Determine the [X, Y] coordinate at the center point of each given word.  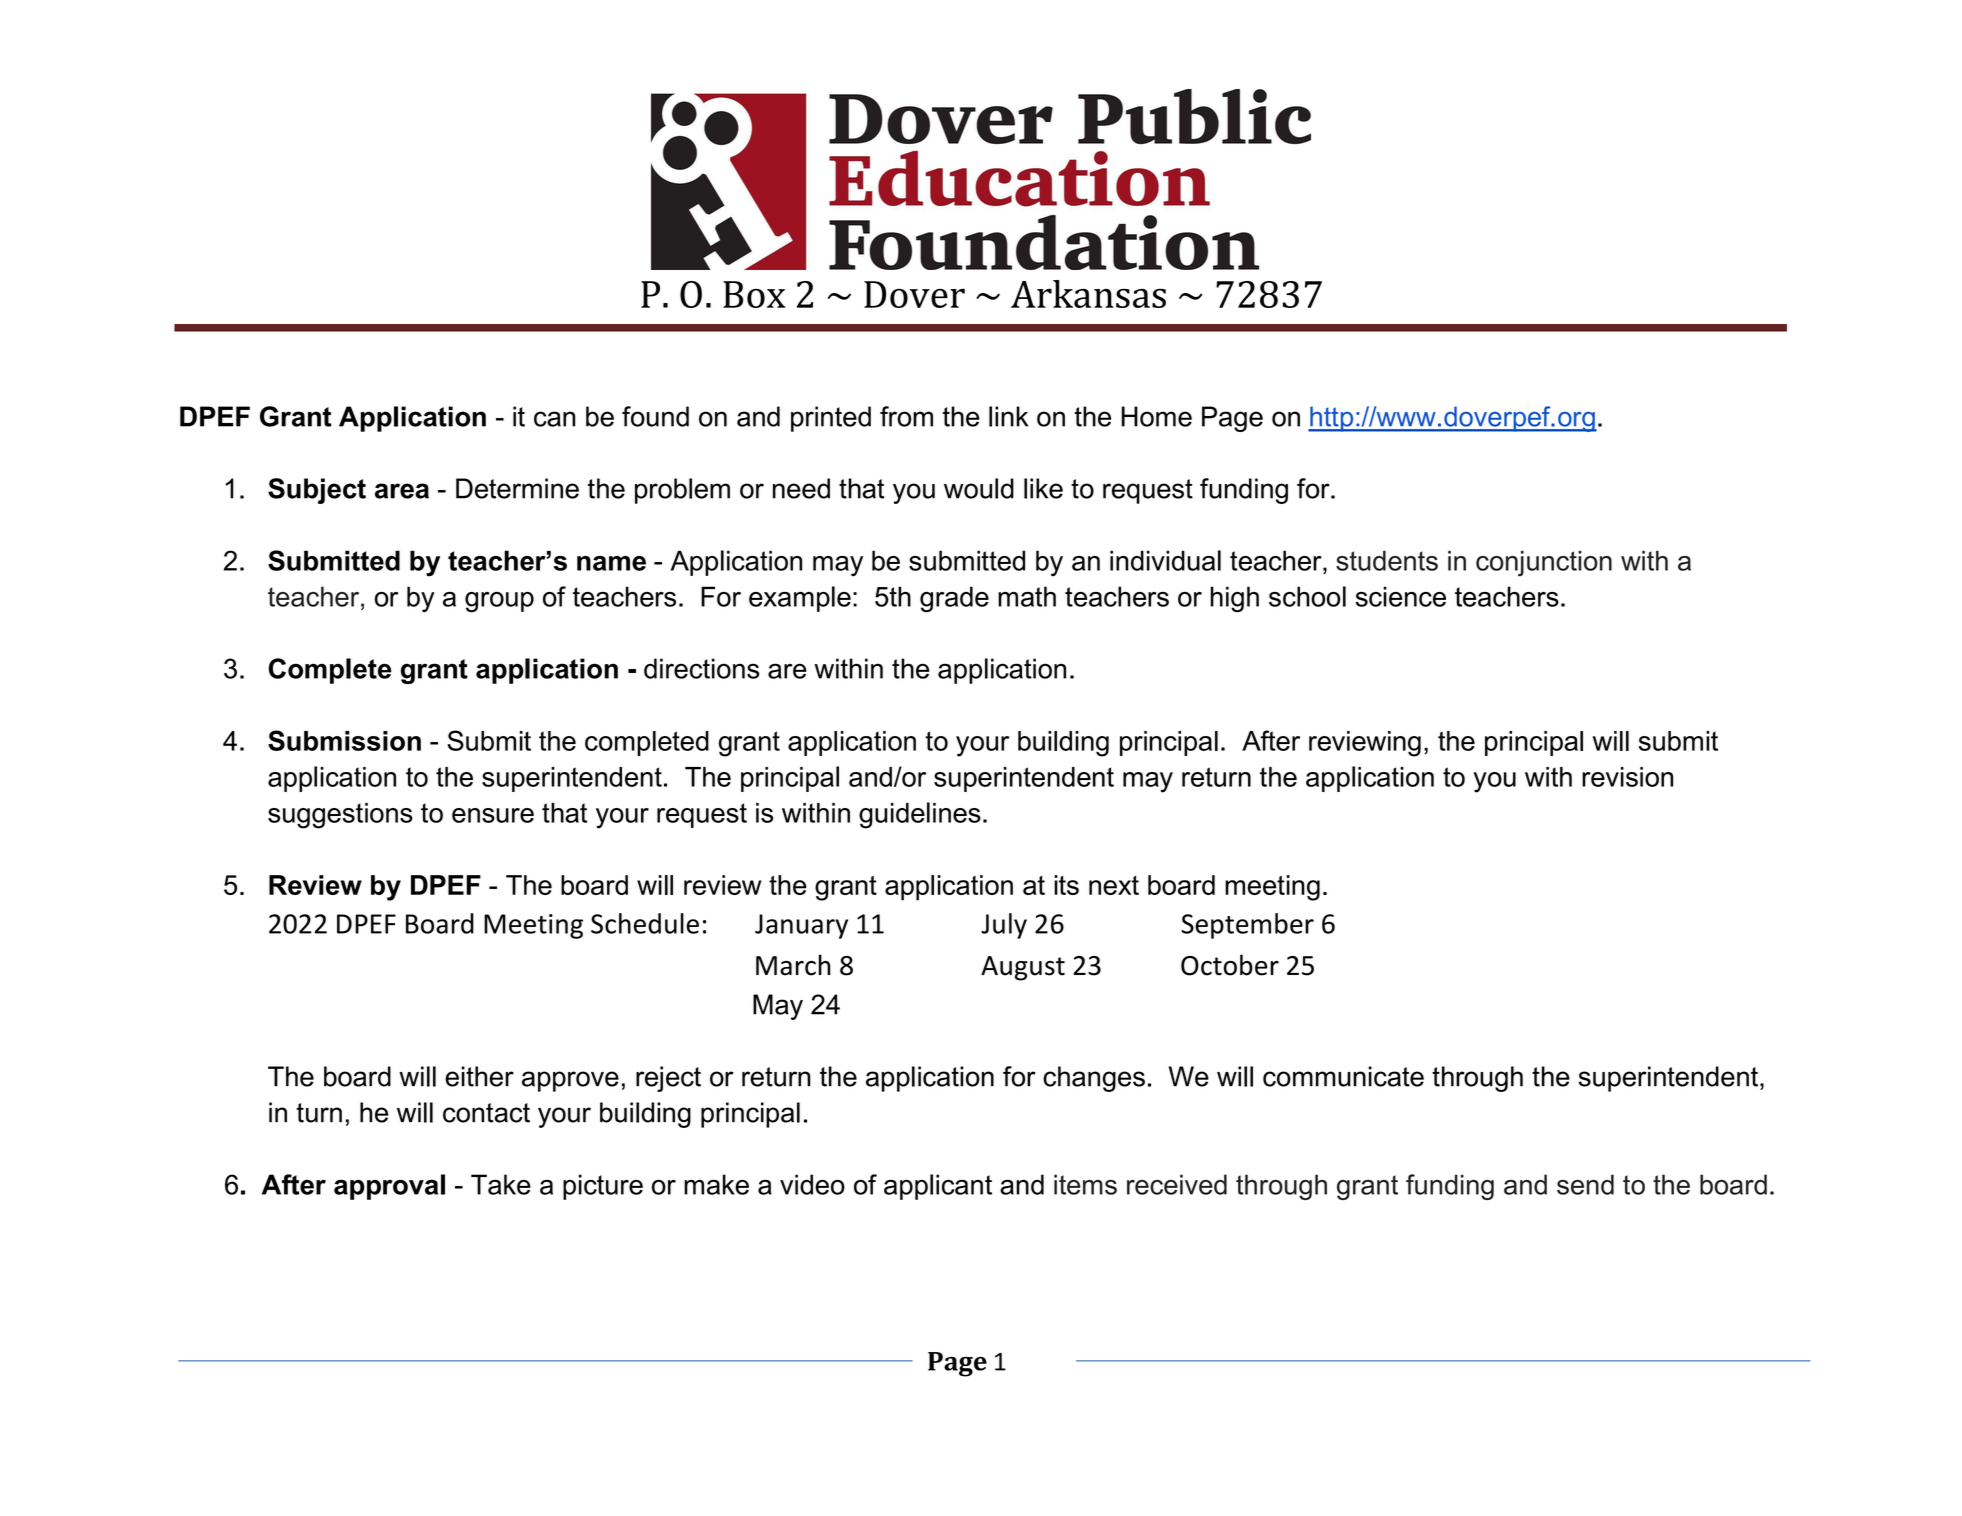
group [499, 602]
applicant [938, 1187]
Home [1157, 416]
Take [501, 1184]
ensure [493, 815]
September [1247, 926]
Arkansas [1088, 294]
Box [754, 294]
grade [954, 599]
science [1401, 596]
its [1066, 885]
